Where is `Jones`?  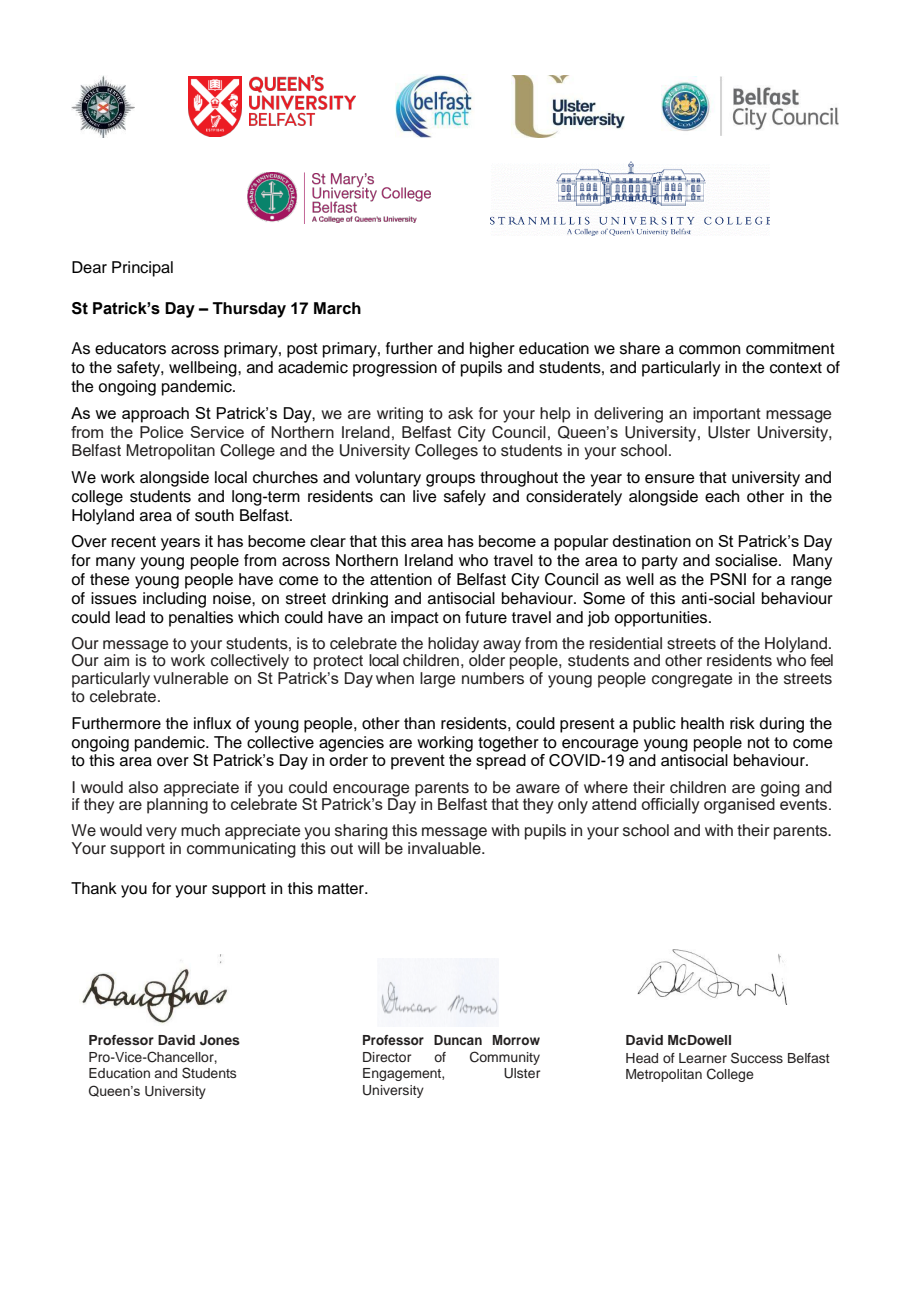 Jones is located at coordinates (220, 1040).
